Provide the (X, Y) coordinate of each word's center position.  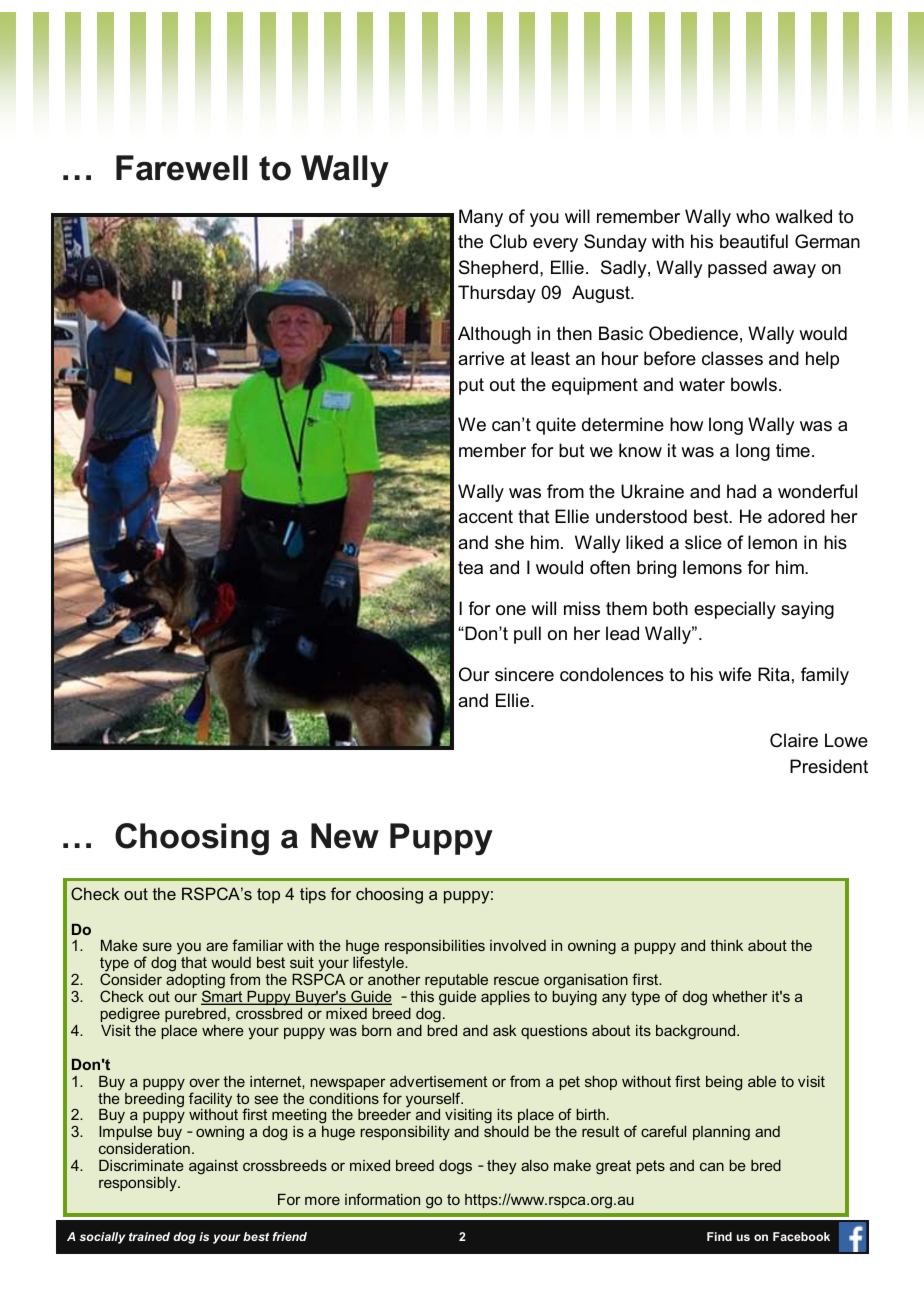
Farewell (181, 168)
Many (481, 218)
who (753, 216)
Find (719, 1236)
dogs (455, 1167)
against (213, 1167)
